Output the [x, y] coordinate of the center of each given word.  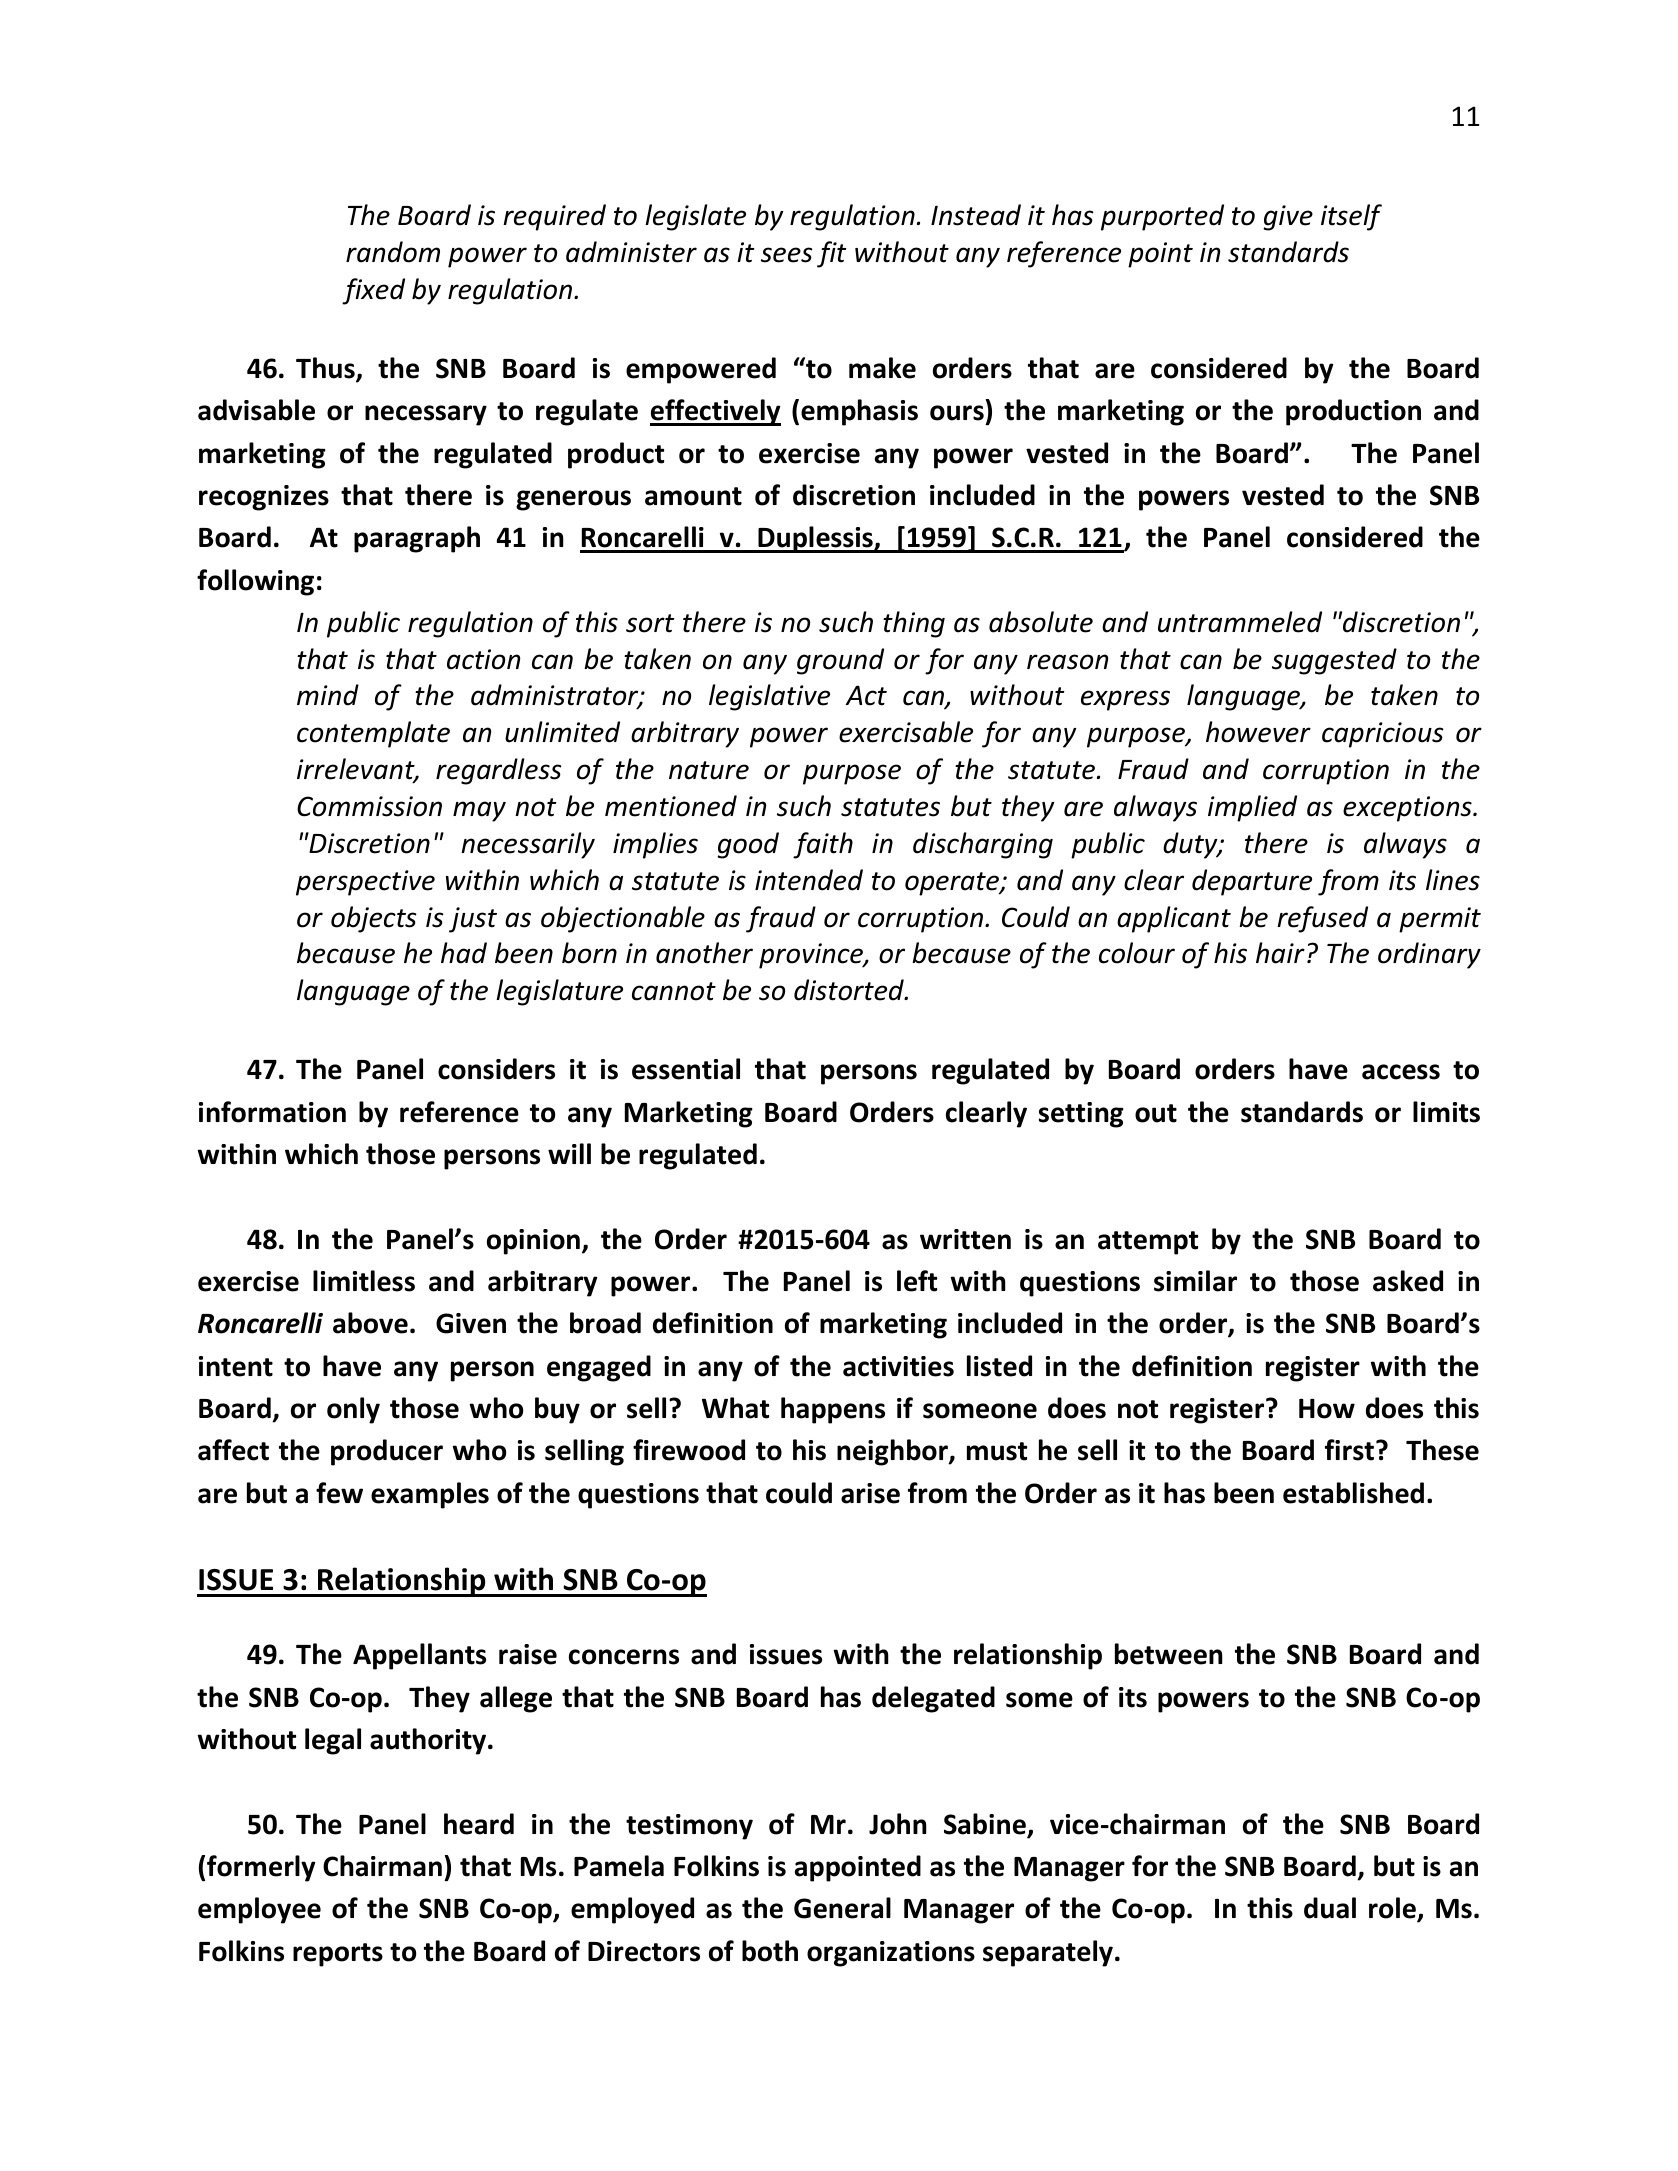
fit [831, 254]
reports [338, 1955]
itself [1351, 217]
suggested [1334, 661]
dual [1330, 1908]
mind [328, 695]
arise [870, 1493]
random [393, 252]
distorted [850, 990]
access [1401, 1072]
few [339, 1493]
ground [840, 661]
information [272, 1112]
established [1353, 1493]
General [842, 1908]
